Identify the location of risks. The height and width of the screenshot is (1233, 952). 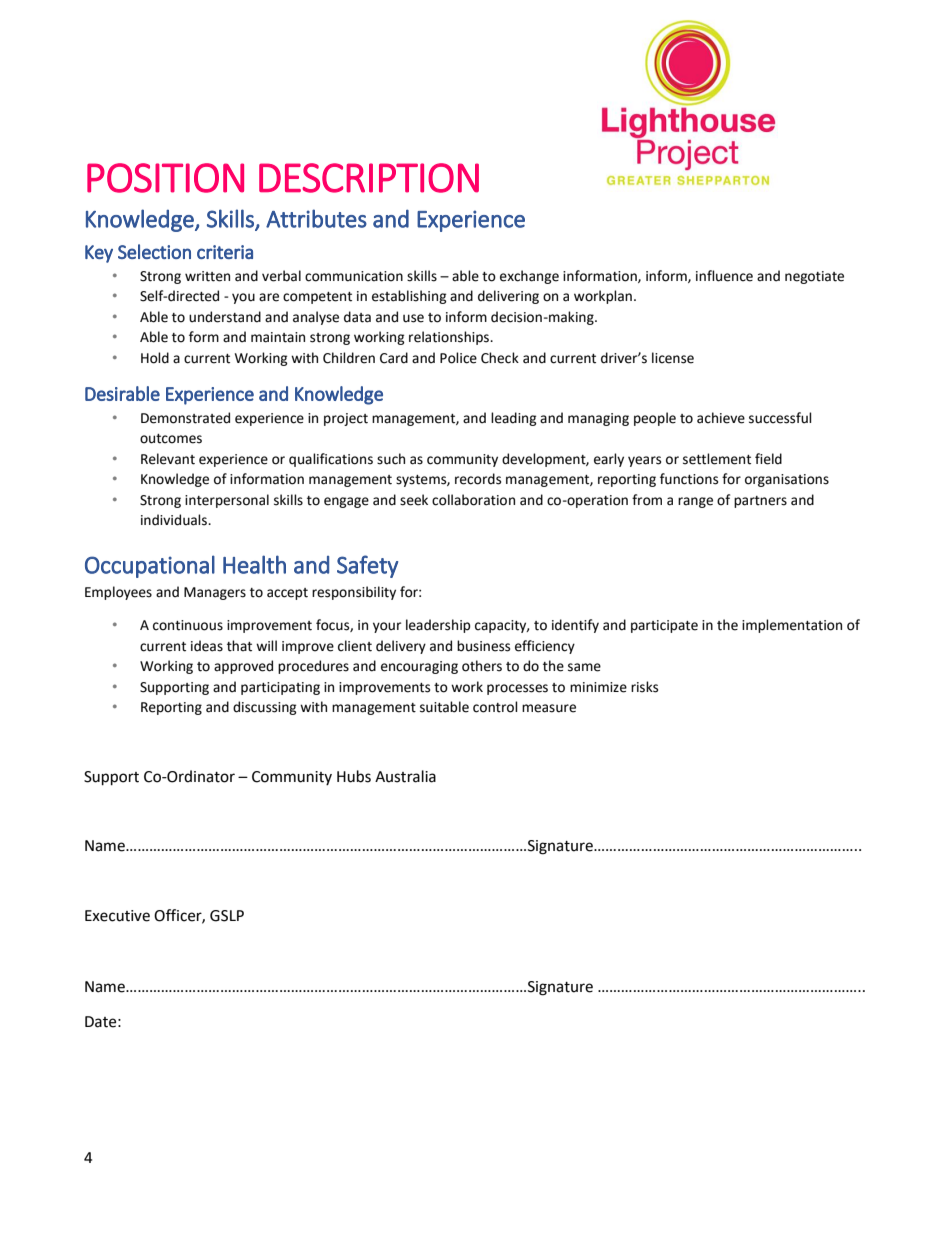
(644, 687).
